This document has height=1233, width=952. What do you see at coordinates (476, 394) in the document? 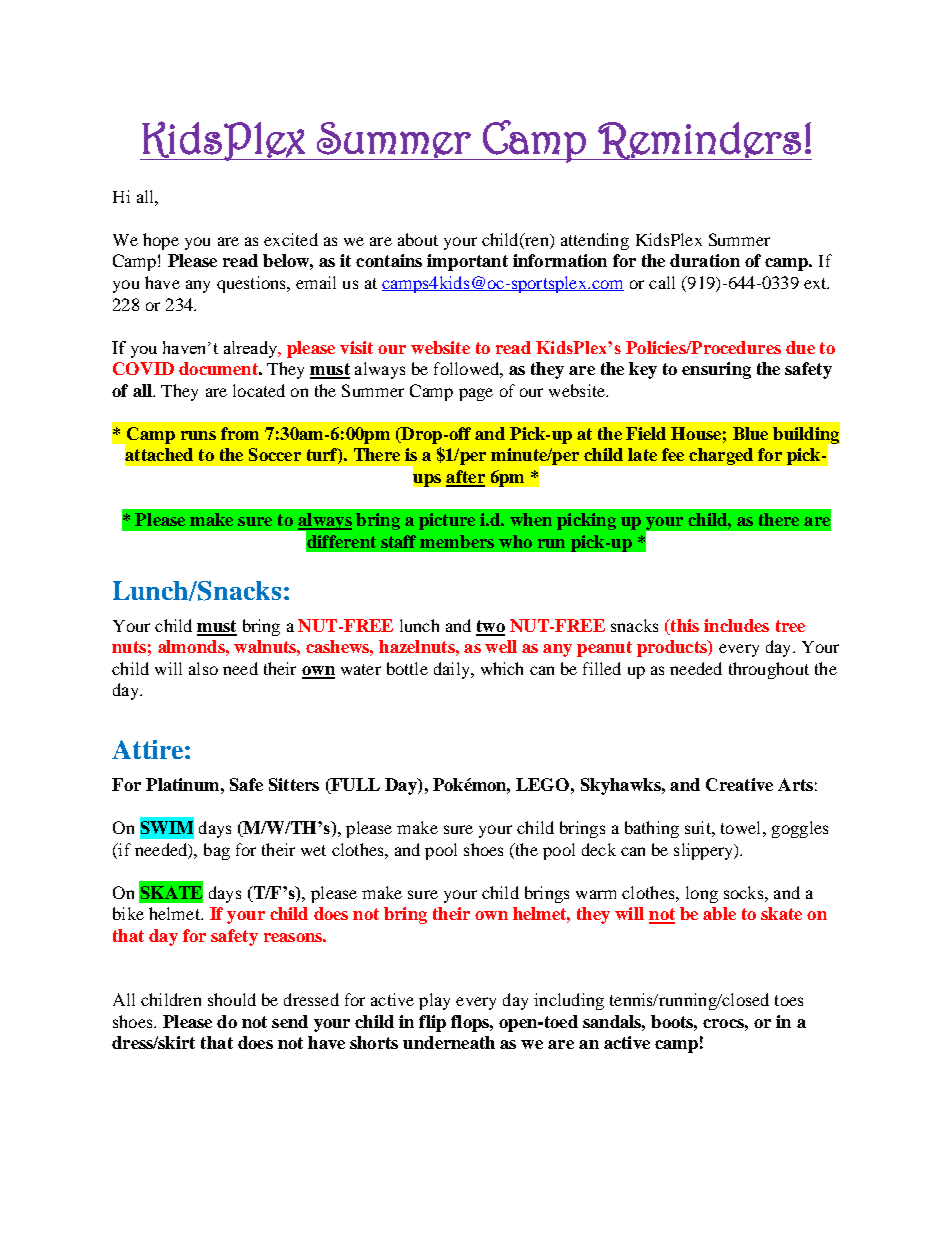
I see `page` at bounding box center [476, 394].
